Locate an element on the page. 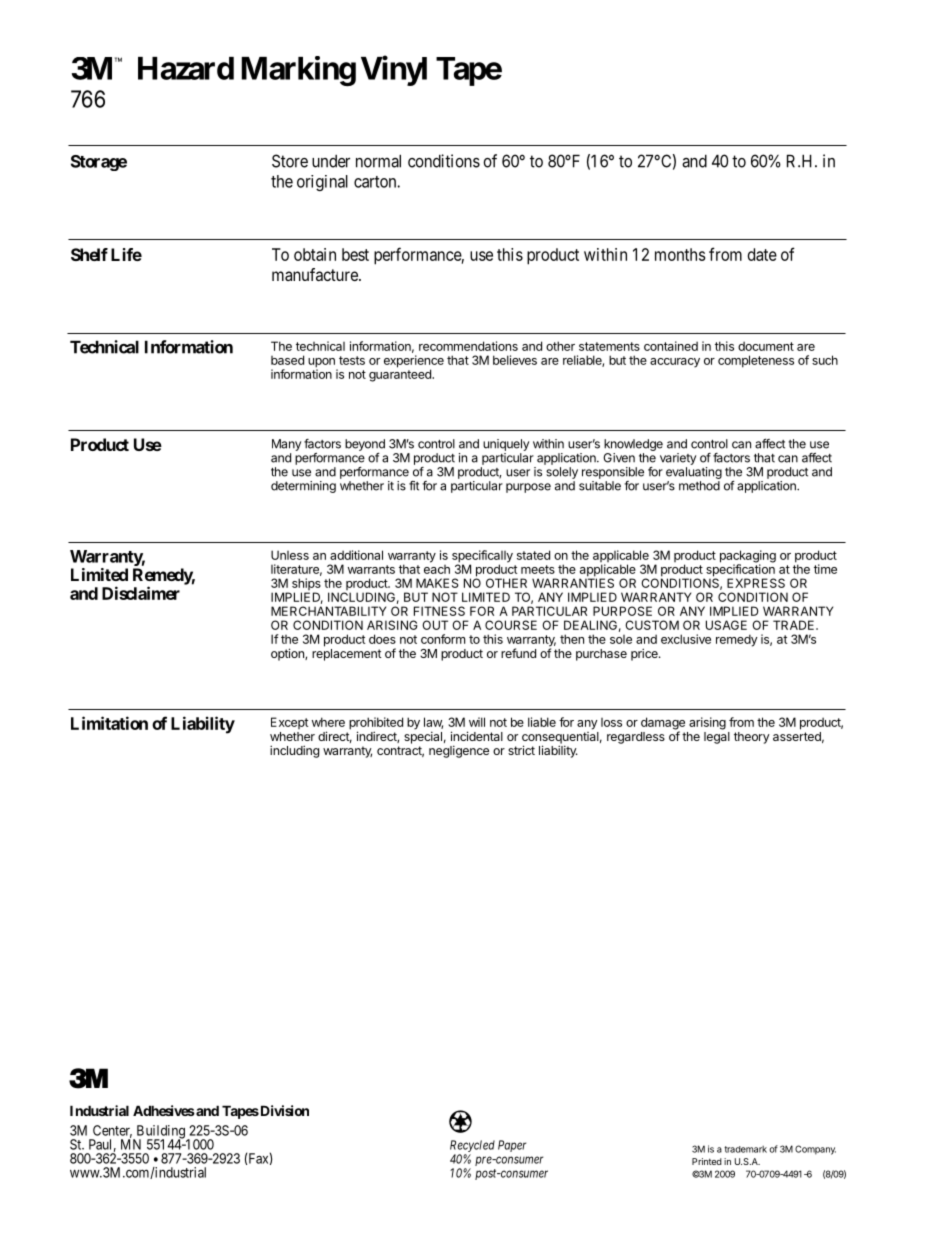 The image size is (952, 1233). theory is located at coordinates (752, 738).
